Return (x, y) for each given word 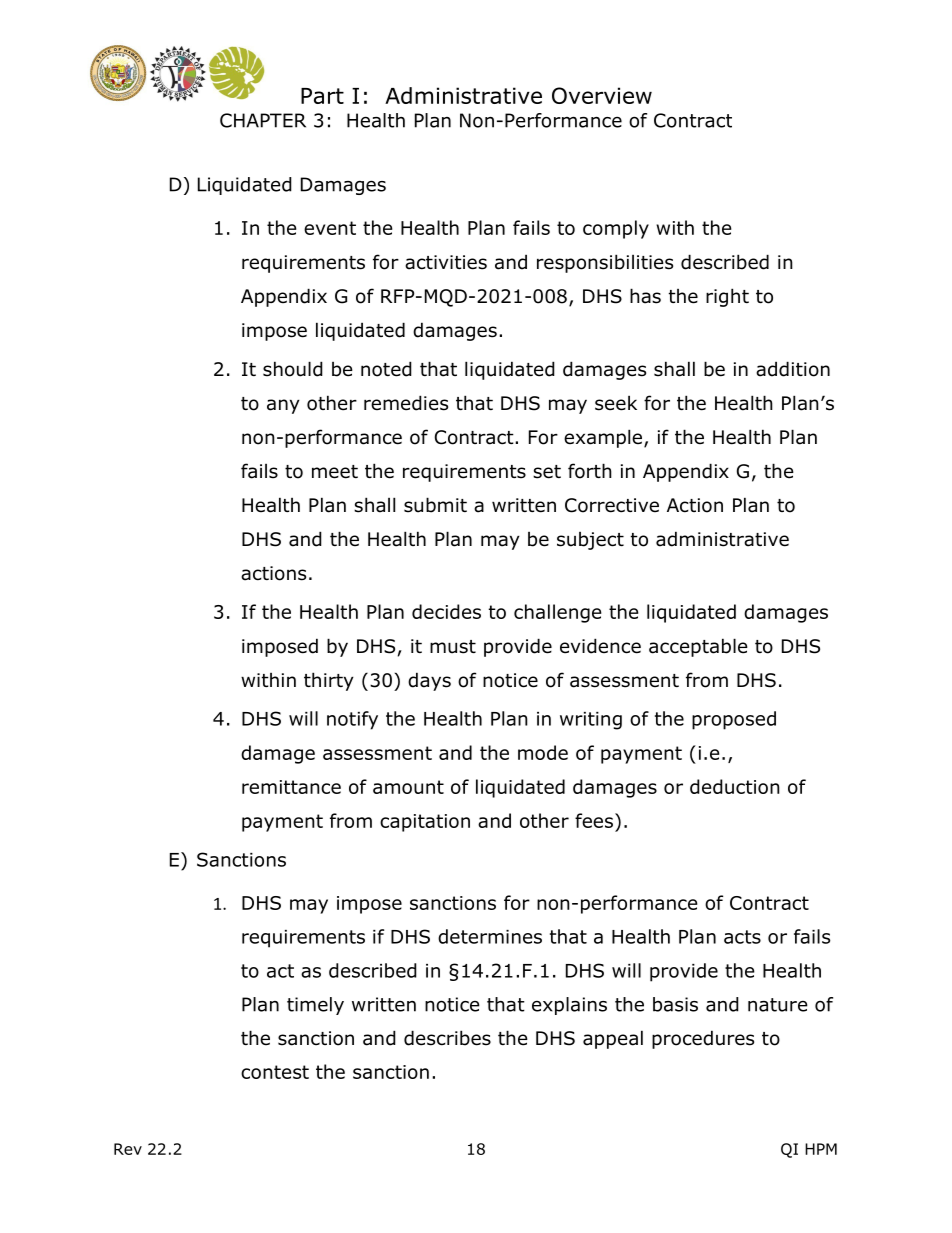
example (604, 438)
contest (275, 1072)
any (283, 406)
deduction (735, 786)
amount (408, 787)
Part (322, 96)
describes (447, 1038)
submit (435, 505)
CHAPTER (263, 120)
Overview (602, 95)
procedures (703, 1039)
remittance (291, 787)
